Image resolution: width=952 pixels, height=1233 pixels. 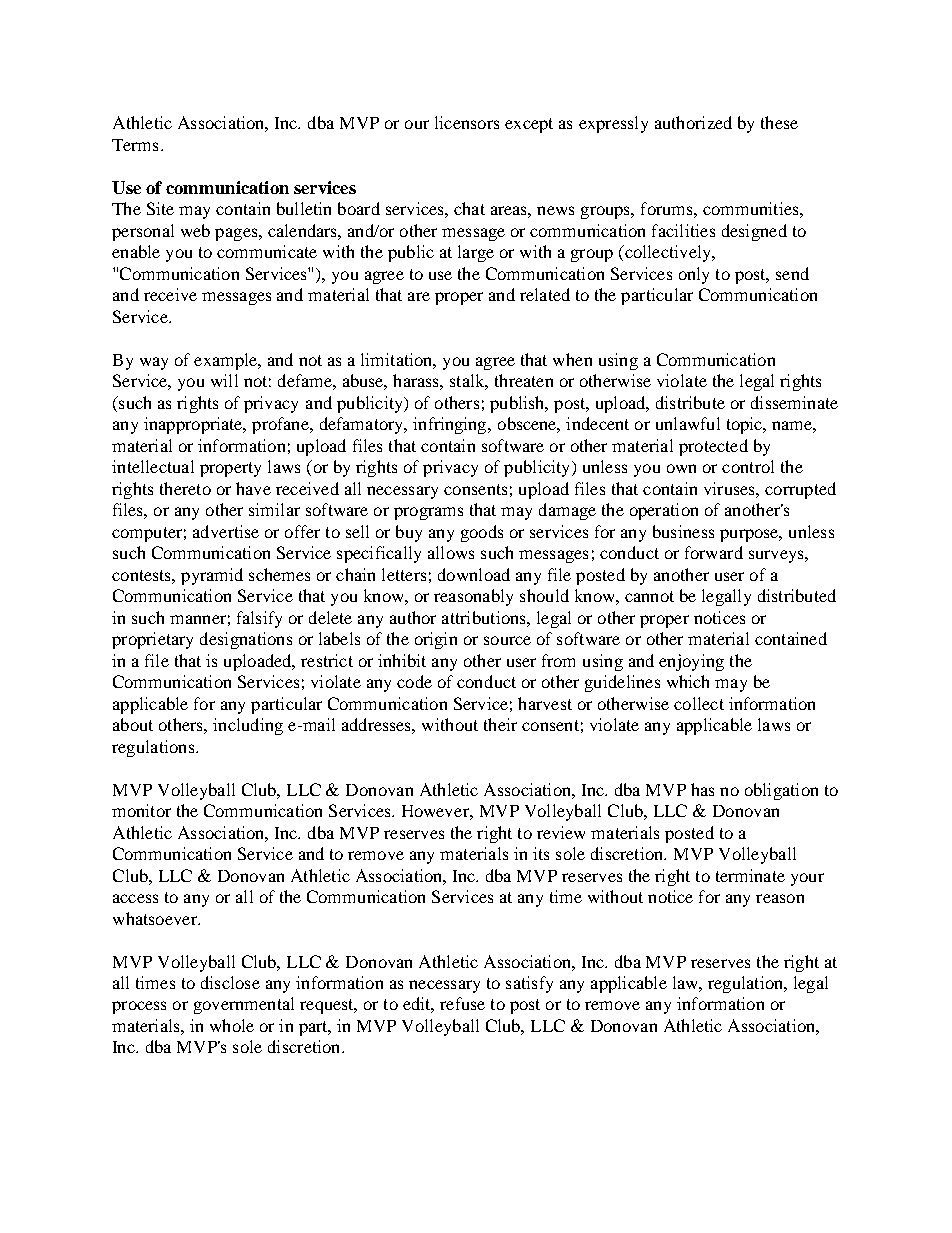 I want to click on their, so click(x=500, y=724).
